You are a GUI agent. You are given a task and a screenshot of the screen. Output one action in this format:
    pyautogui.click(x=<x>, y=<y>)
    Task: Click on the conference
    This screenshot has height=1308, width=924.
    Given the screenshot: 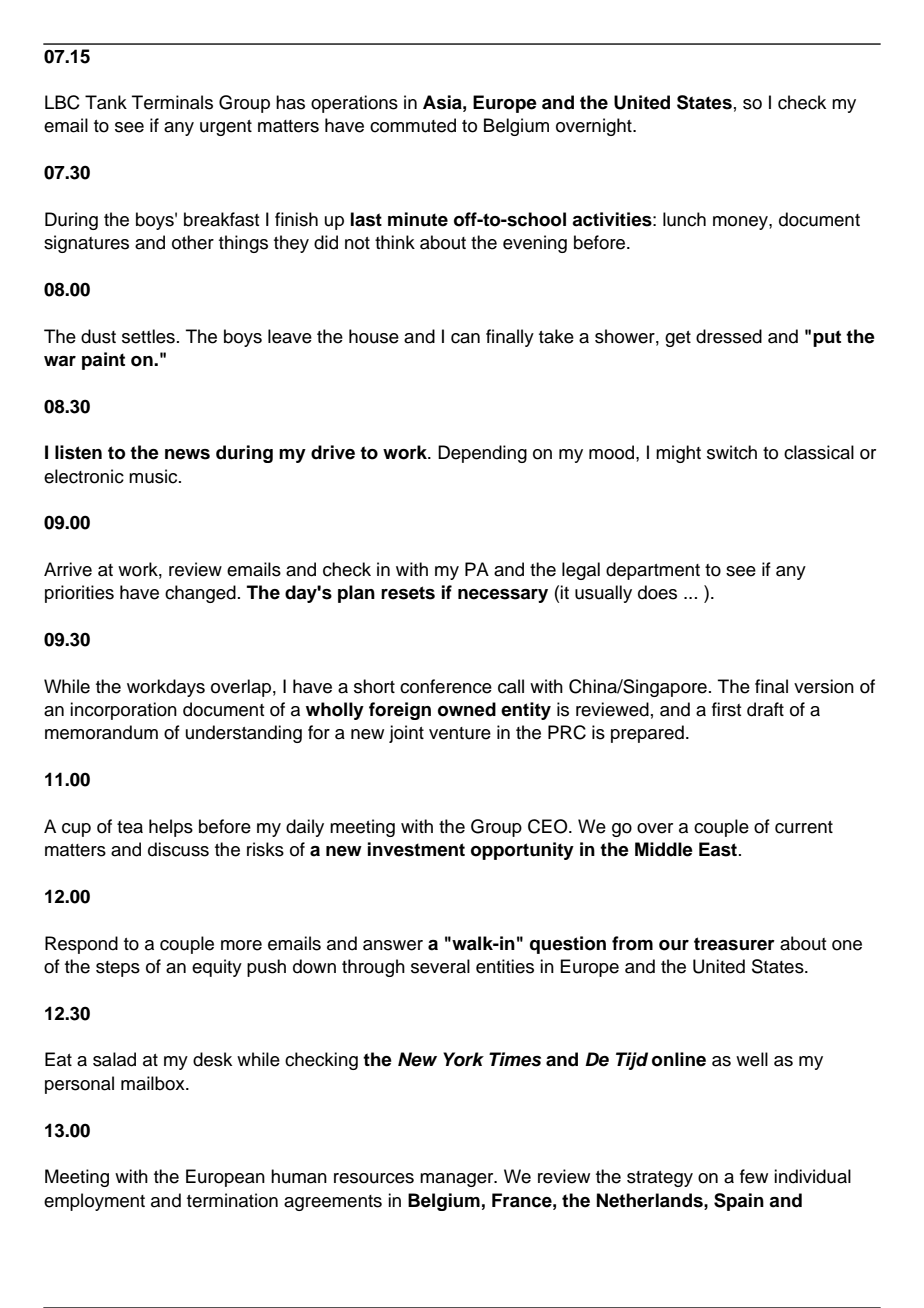 What is the action you would take?
    pyautogui.click(x=446, y=686)
